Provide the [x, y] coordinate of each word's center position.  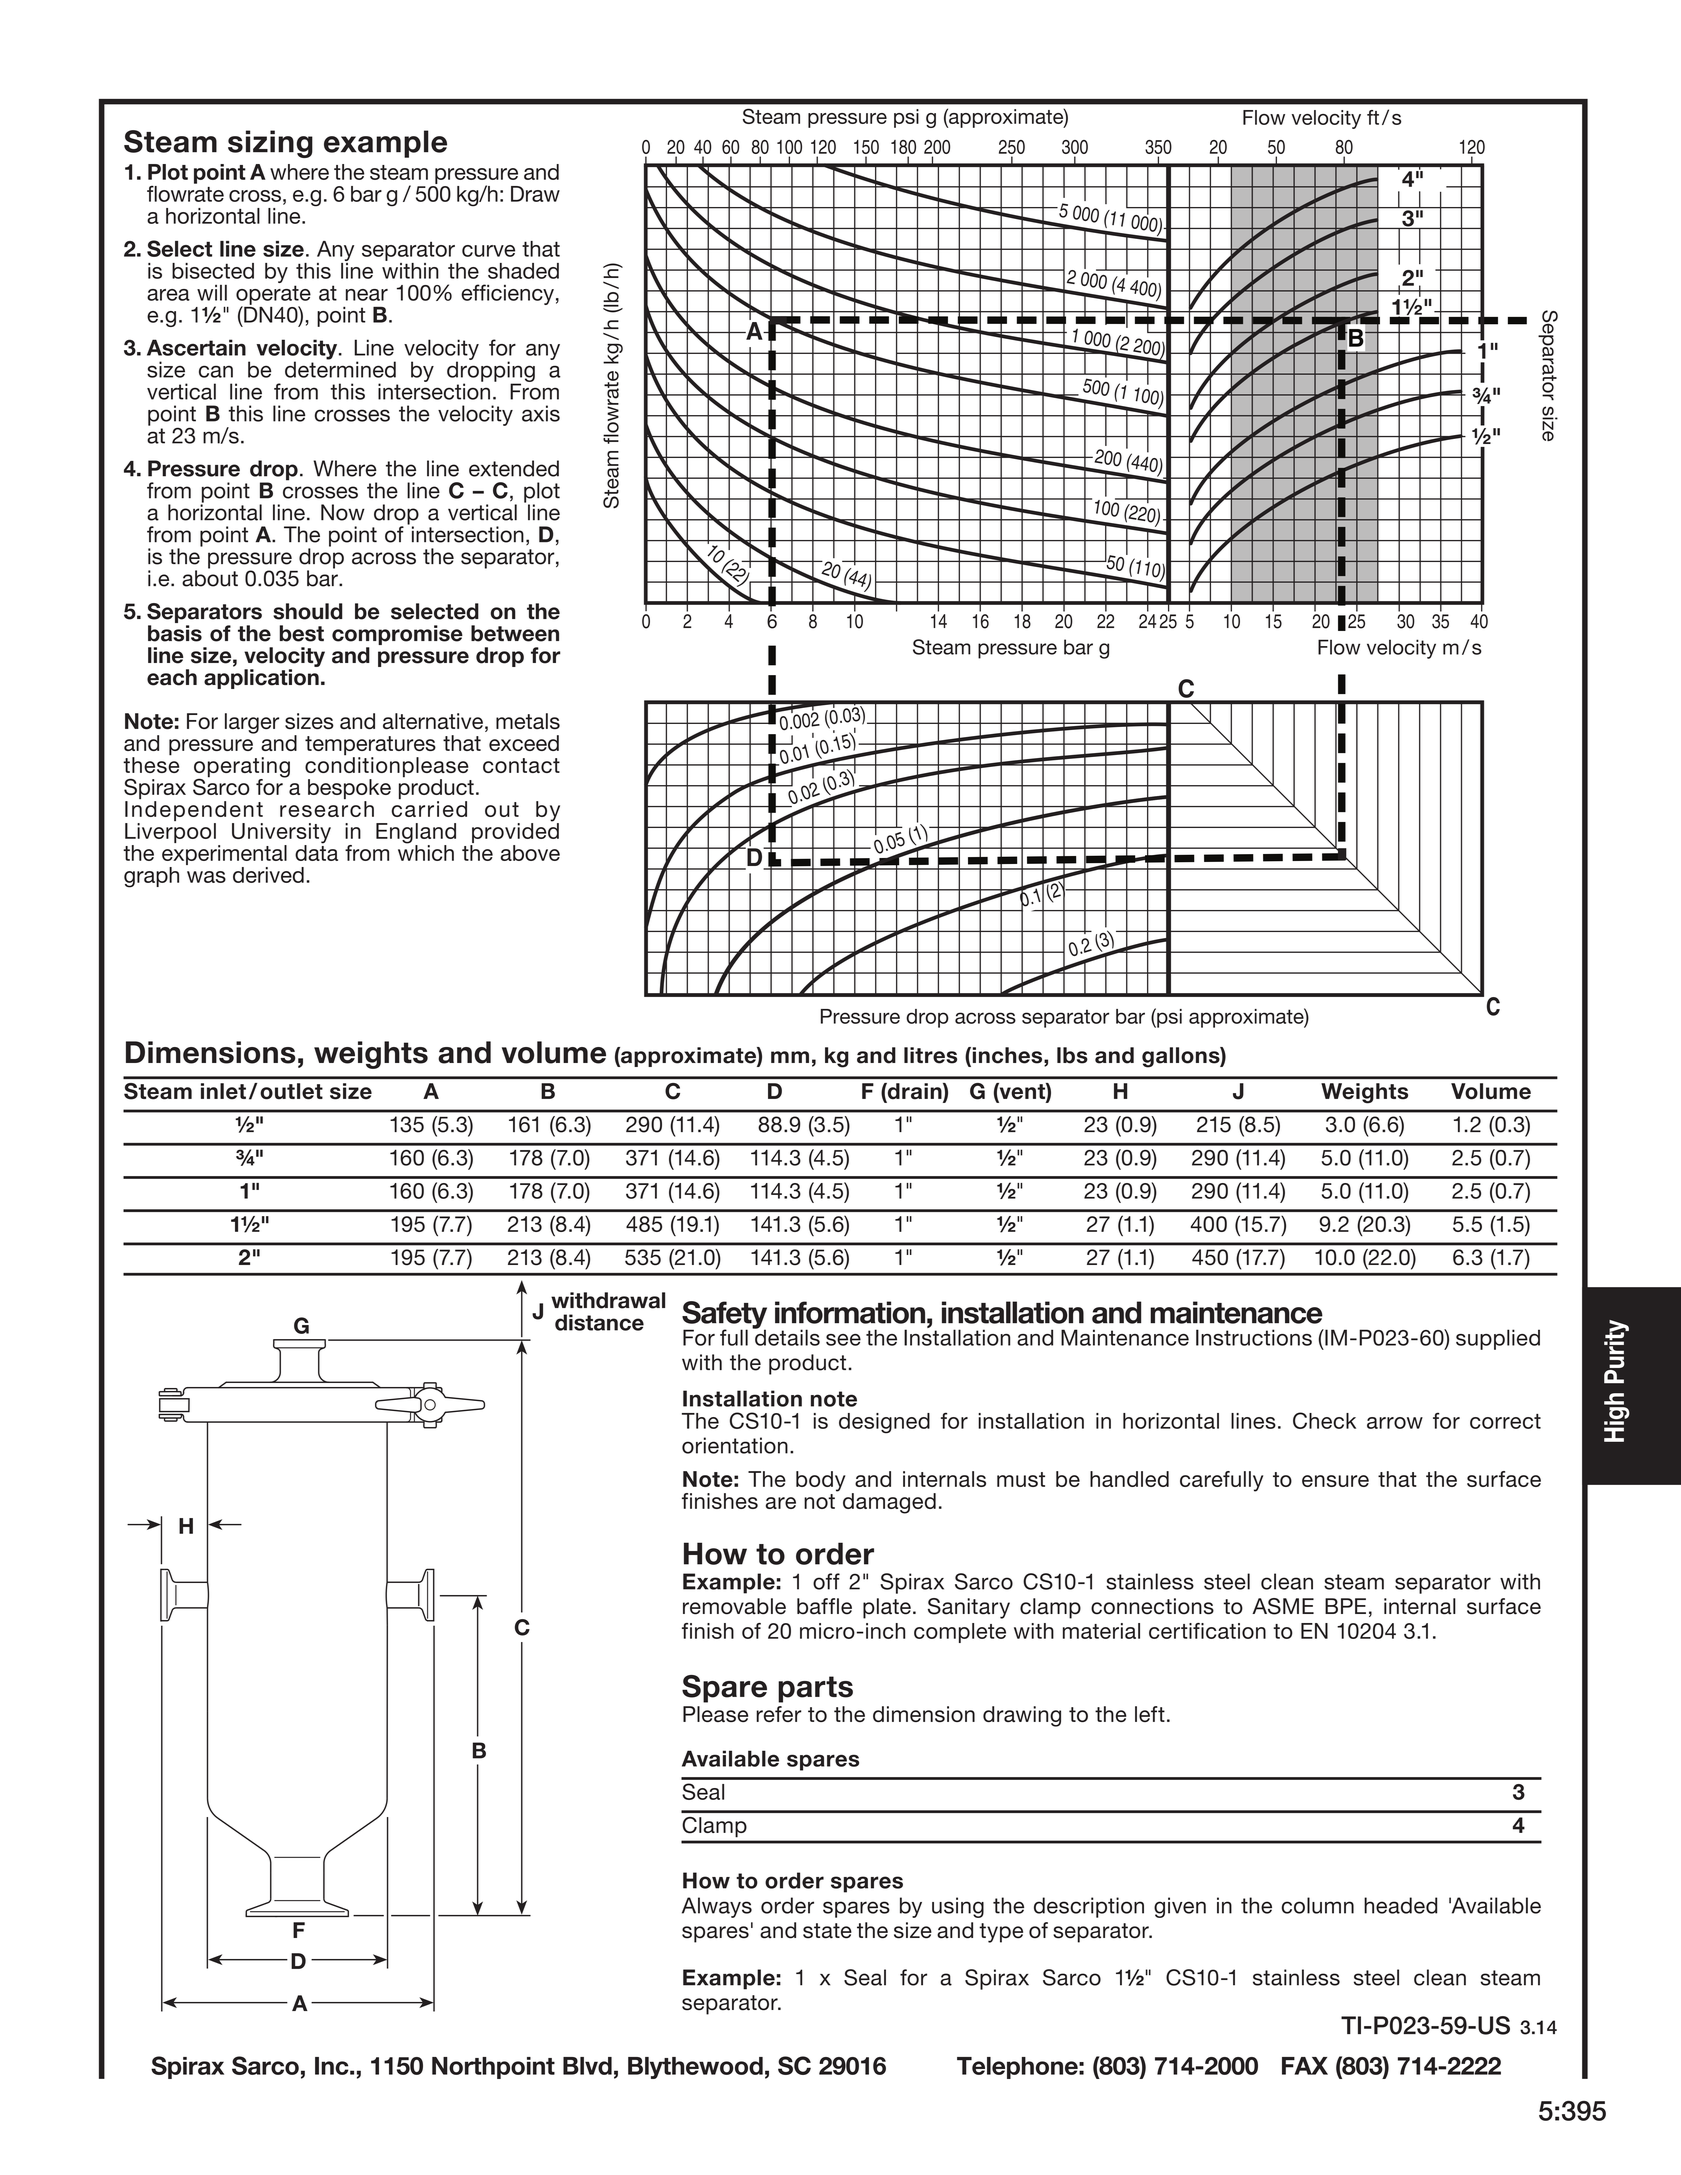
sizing [270, 144]
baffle [824, 1606]
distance [599, 1322]
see [843, 1340]
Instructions [1254, 1337]
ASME [1283, 1606]
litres [930, 1055]
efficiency [507, 294]
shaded [523, 271]
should [308, 611]
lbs [1072, 1055]
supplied [1498, 1339]
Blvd [587, 2066]
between [515, 633]
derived [268, 875]
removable [734, 1606]
